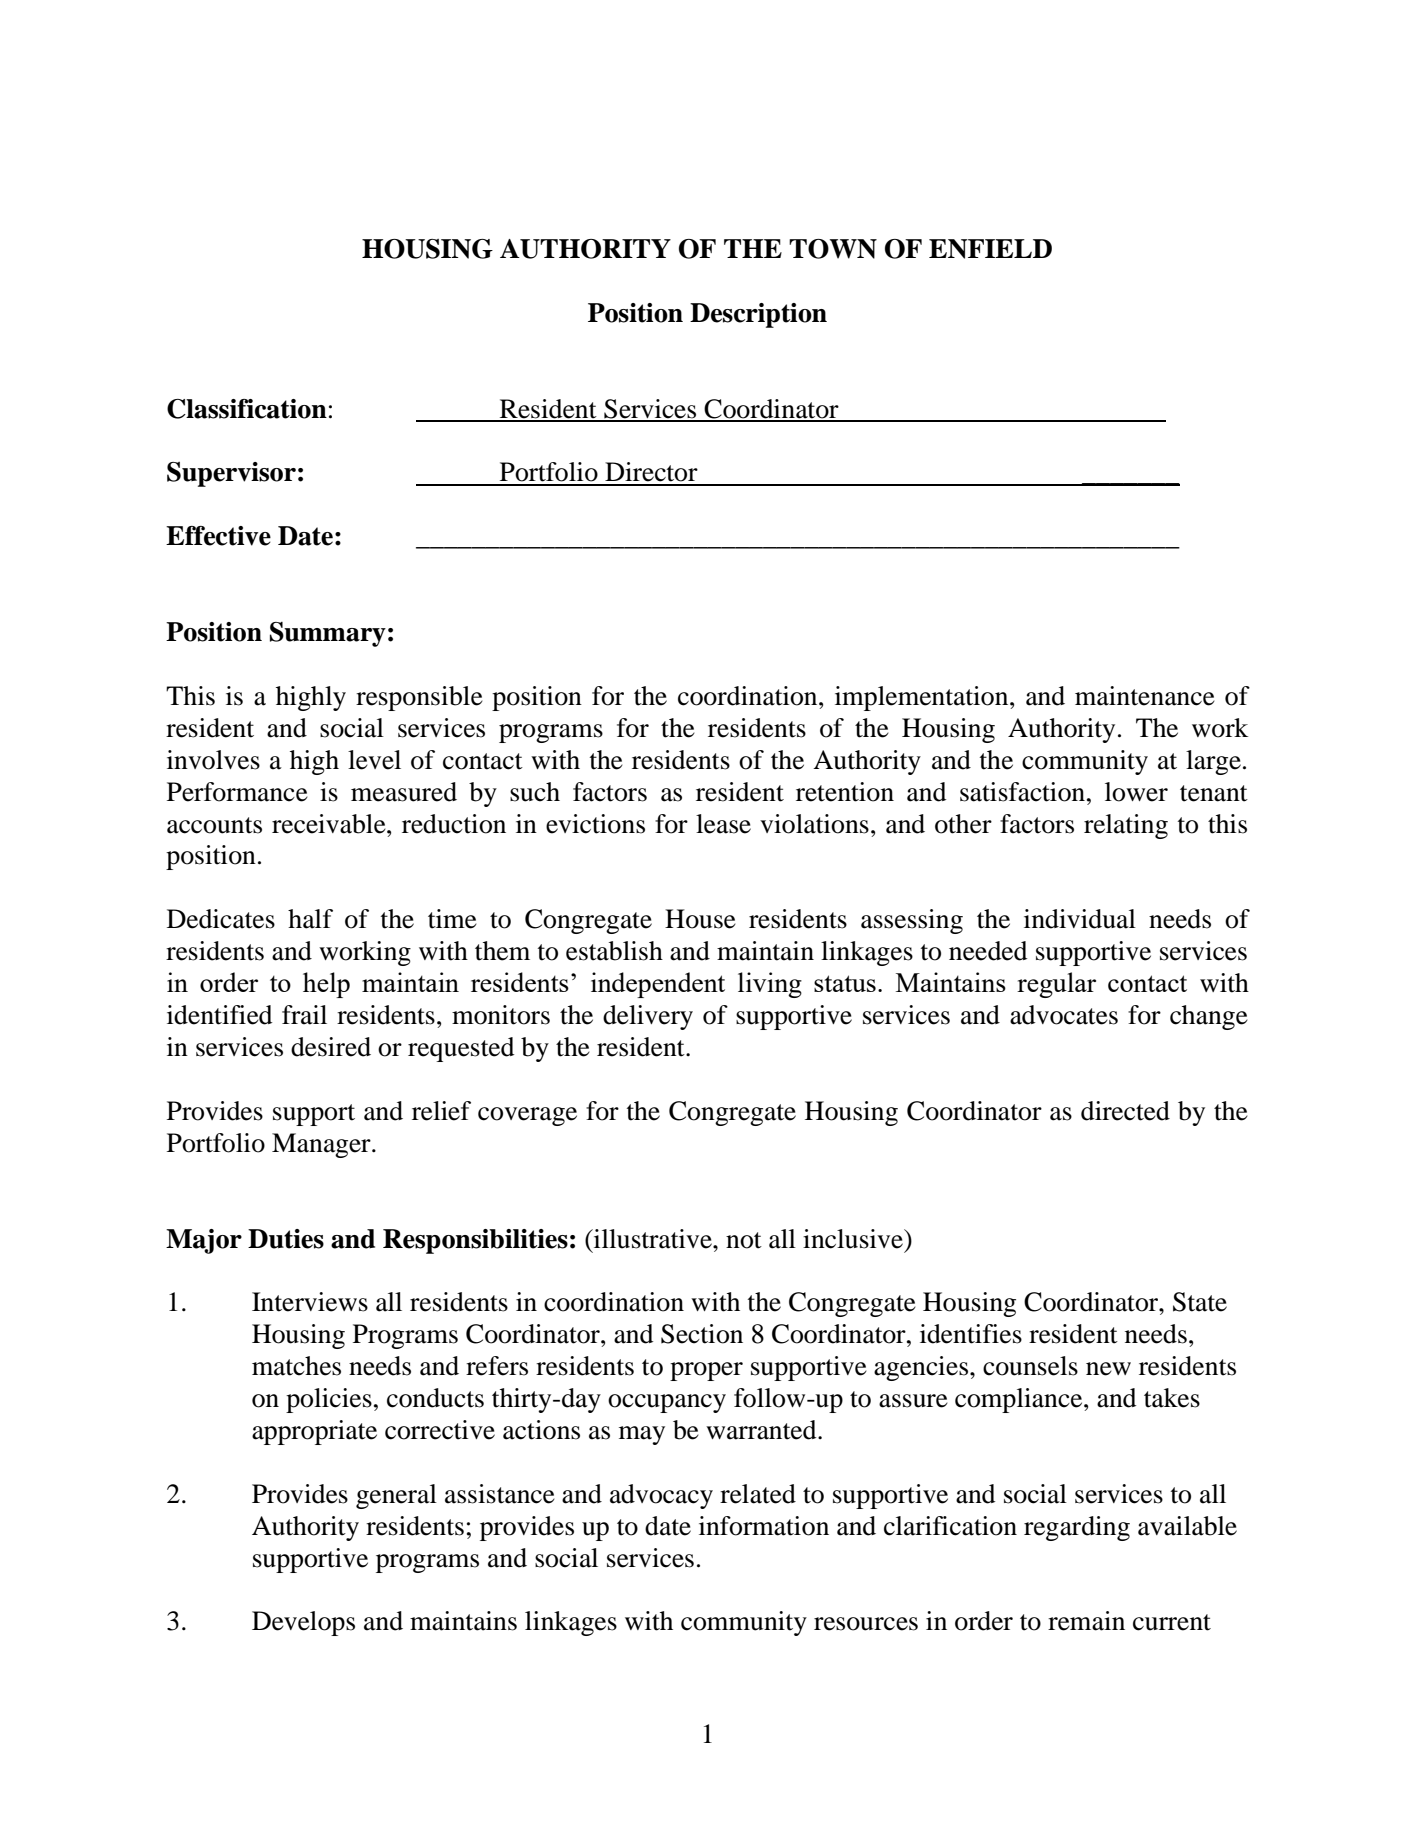  Describe the element at coordinates (1200, 1302) in the screenshot. I see `State` at that location.
